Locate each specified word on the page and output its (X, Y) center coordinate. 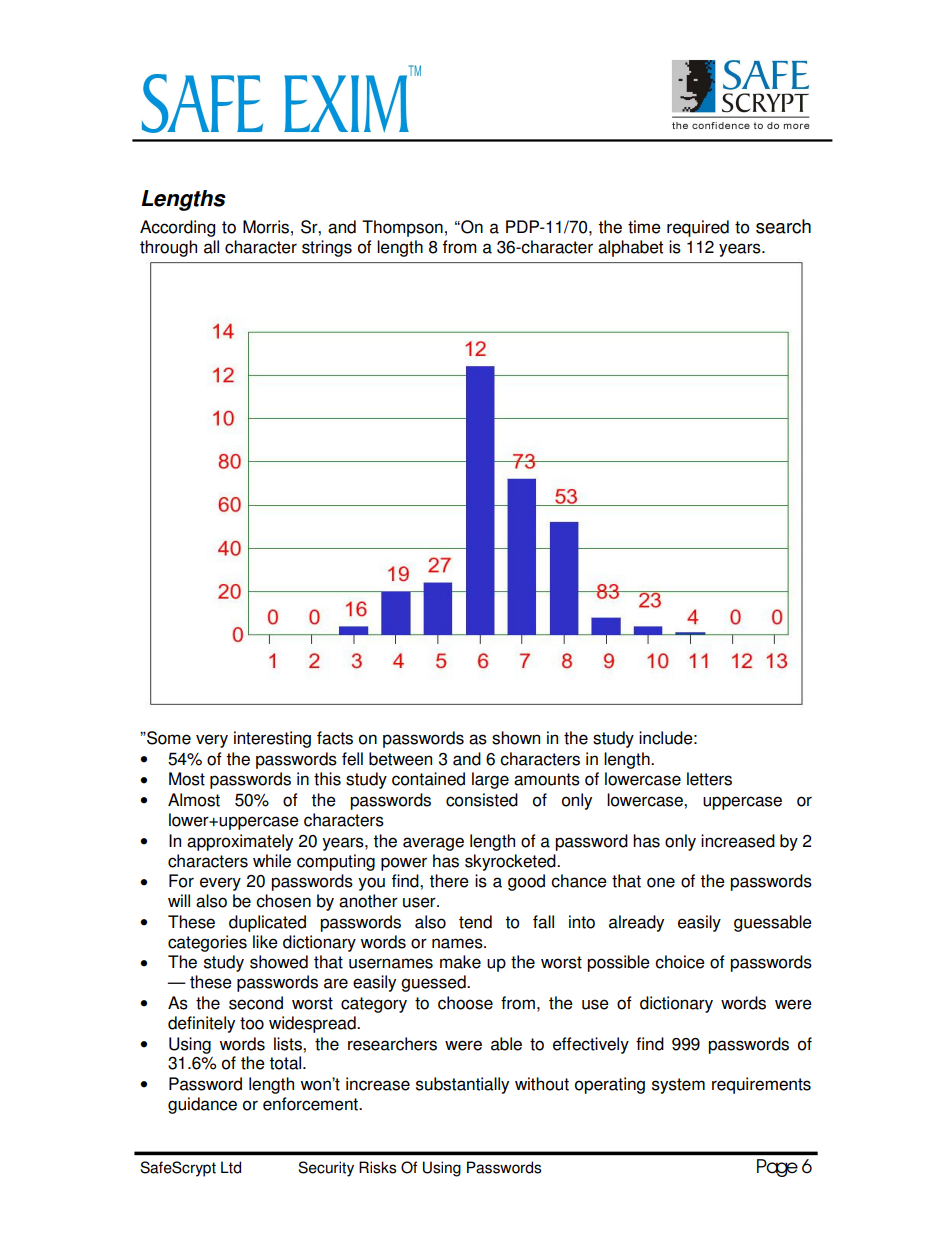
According (177, 228)
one (661, 882)
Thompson (402, 228)
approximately (240, 842)
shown (516, 738)
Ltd (231, 1167)
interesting (272, 739)
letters (709, 779)
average (433, 844)
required (698, 228)
